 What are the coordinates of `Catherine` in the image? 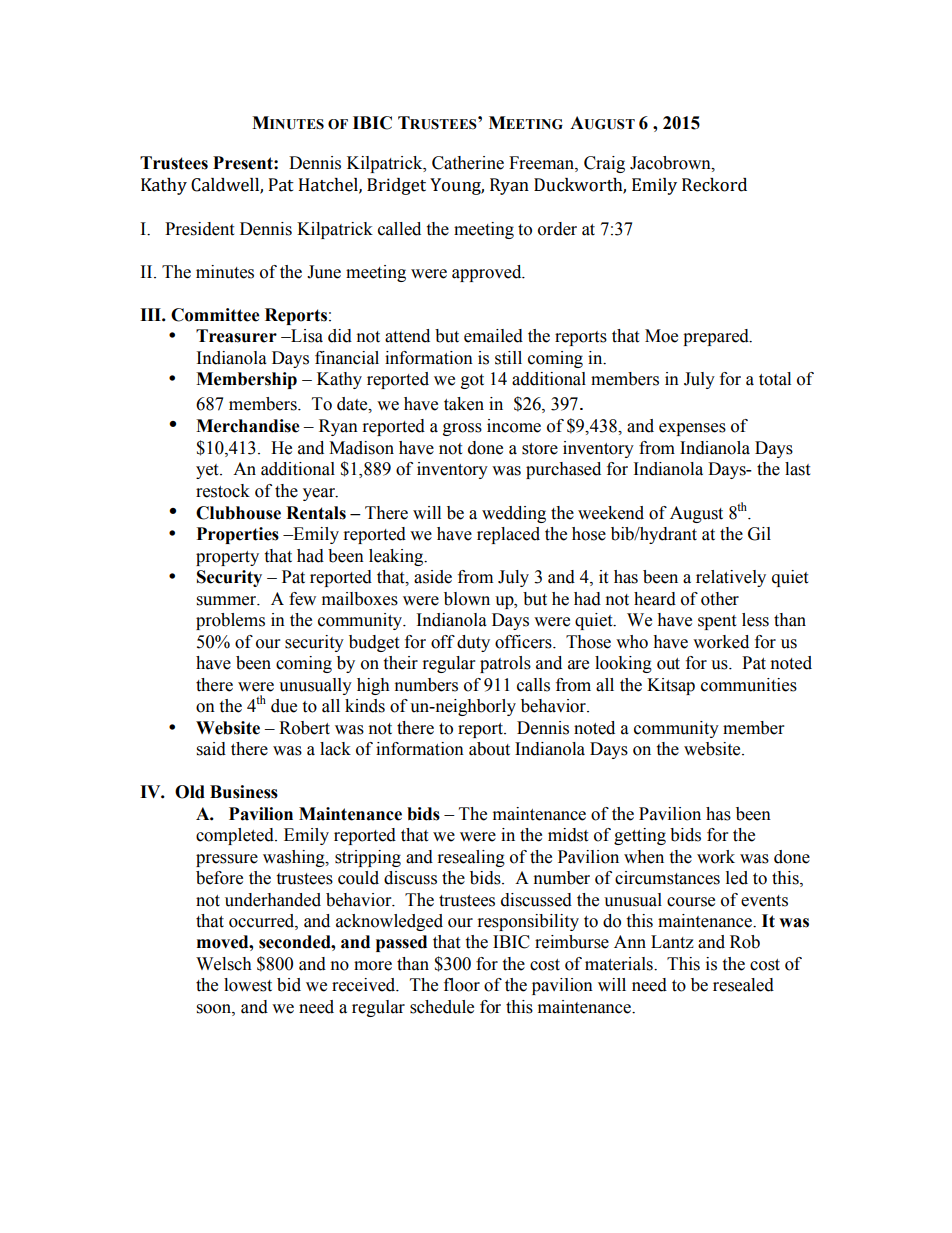 It's located at (468, 163).
